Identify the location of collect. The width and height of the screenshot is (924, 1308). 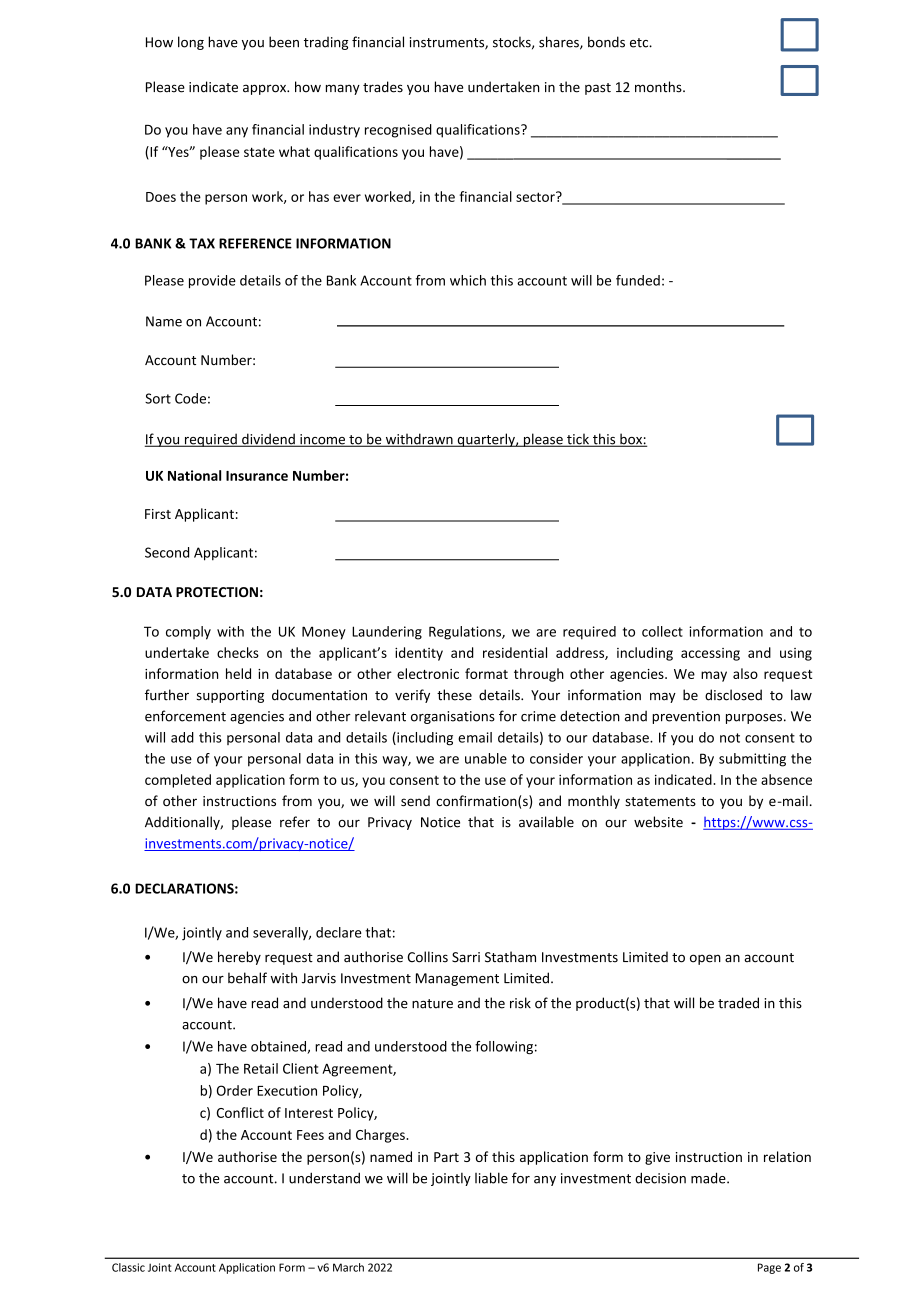
(662, 631).
